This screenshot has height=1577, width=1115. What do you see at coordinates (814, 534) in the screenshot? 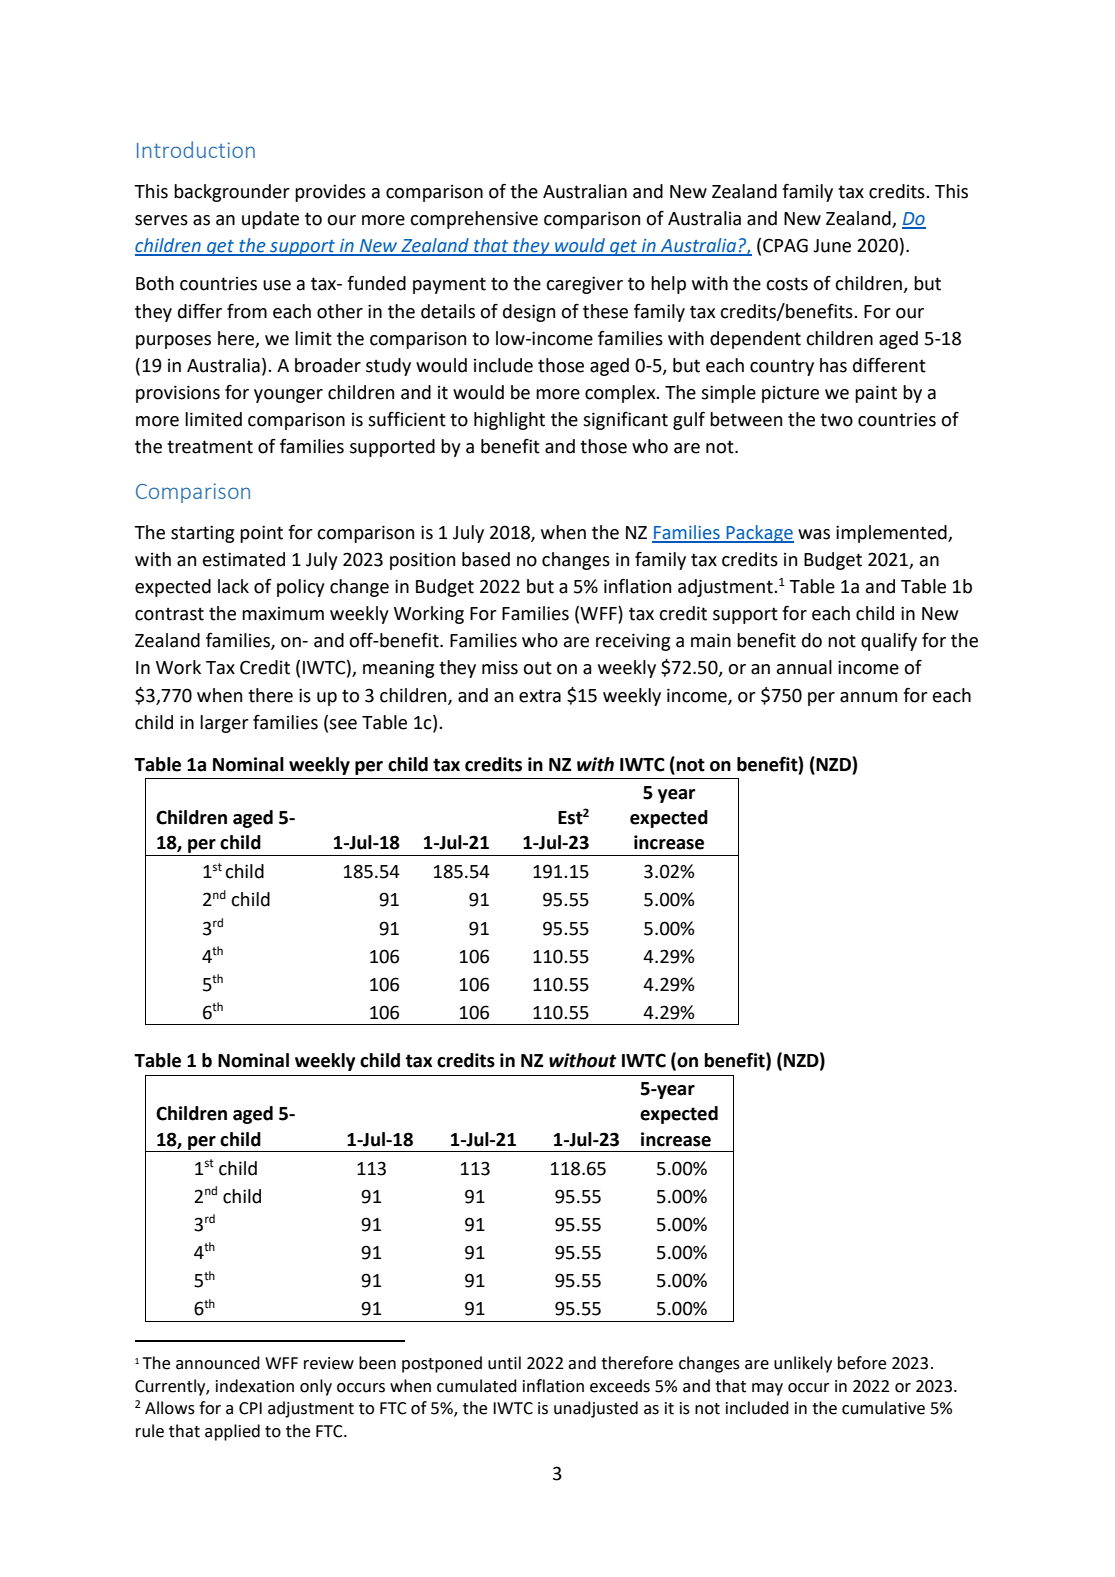
I see `was` at bounding box center [814, 534].
